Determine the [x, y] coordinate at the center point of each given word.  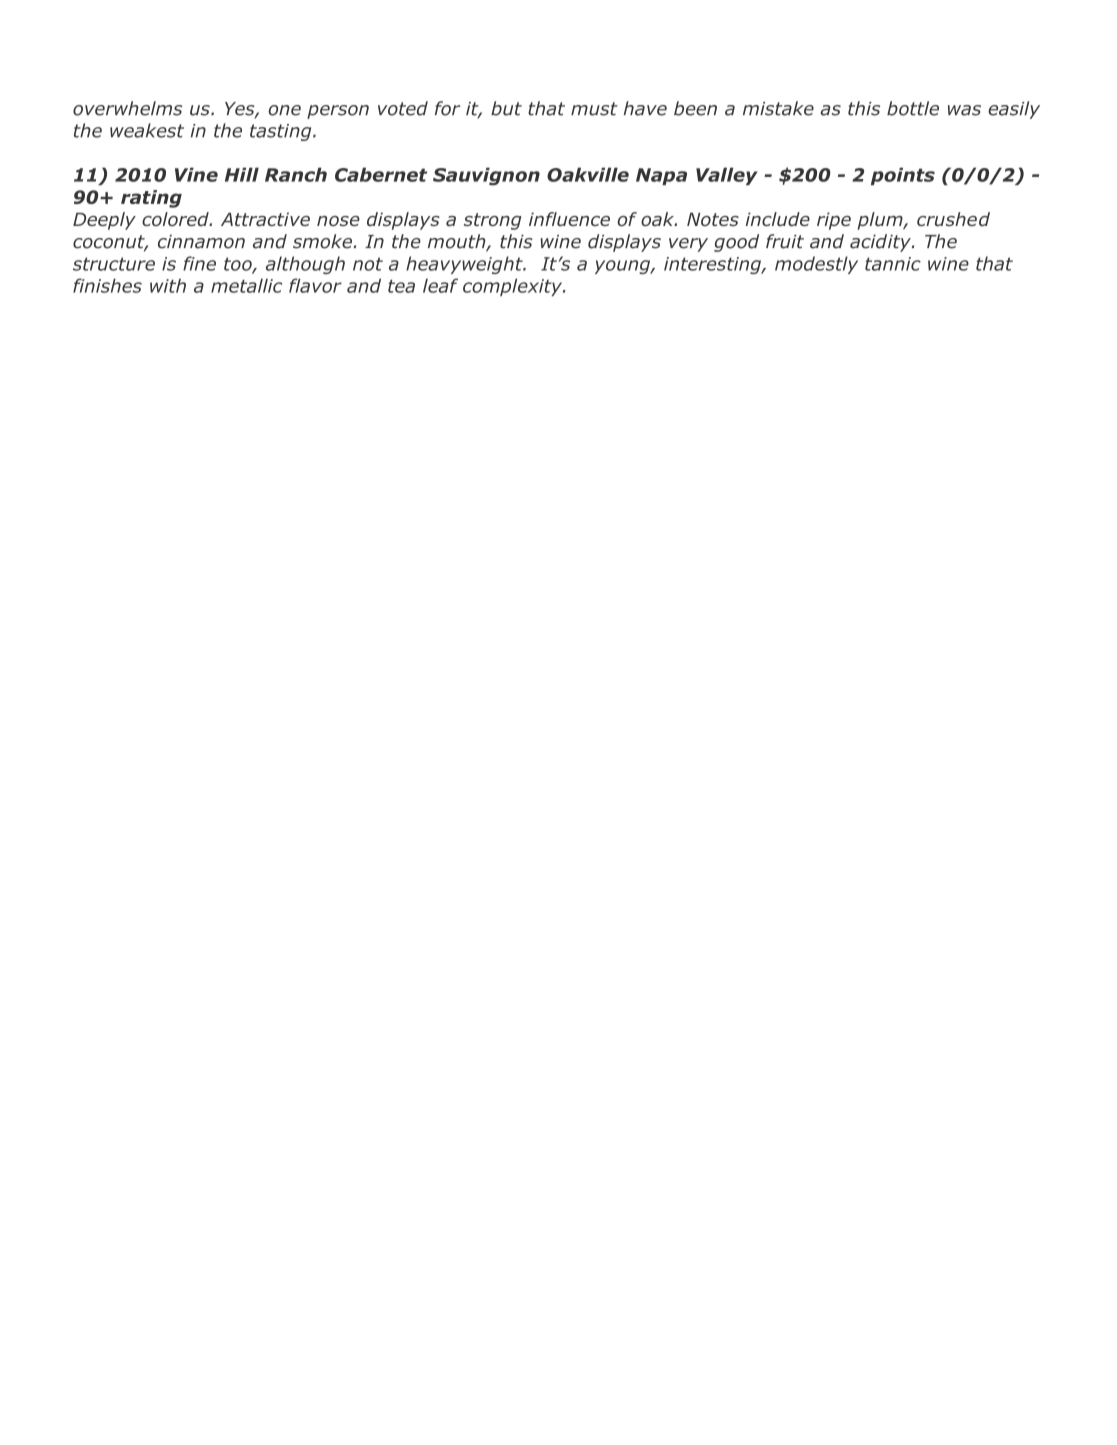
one [284, 110]
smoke [323, 241]
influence [569, 219]
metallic [246, 285]
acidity [881, 243]
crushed [953, 219]
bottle [913, 108]
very [688, 245]
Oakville [588, 174]
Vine [196, 174]
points [903, 176]
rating [151, 199]
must [594, 109]
